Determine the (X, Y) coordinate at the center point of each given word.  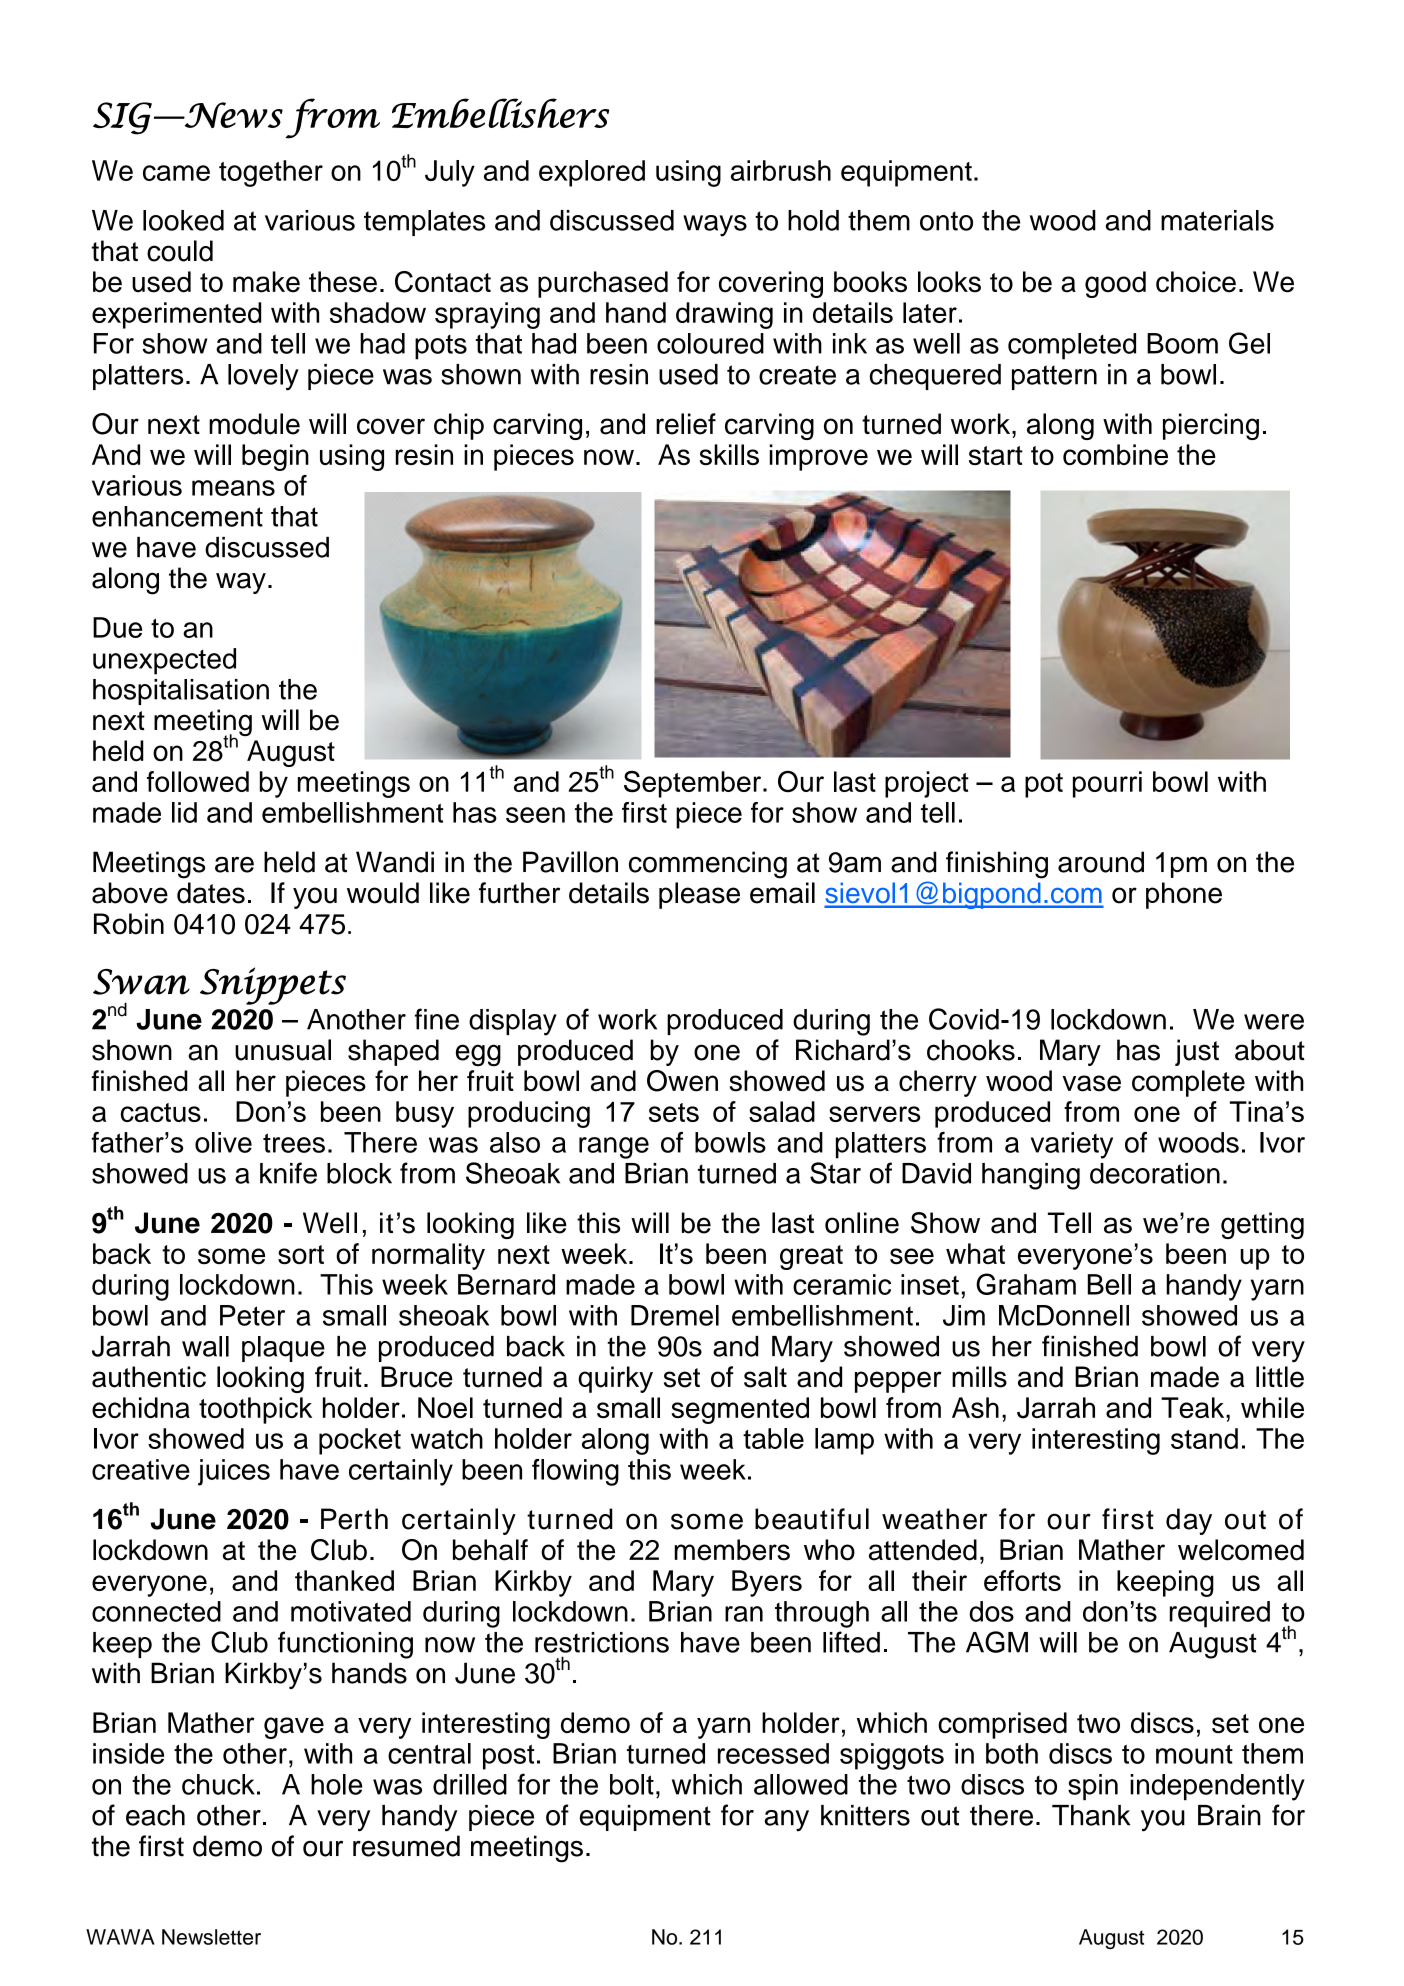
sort (301, 1254)
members (732, 1550)
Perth (354, 1519)
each (155, 1815)
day (1189, 1521)
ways (715, 226)
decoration (1155, 1173)
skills (729, 454)
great (811, 1257)
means (233, 488)
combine (1115, 454)
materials (1217, 220)
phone (1184, 895)
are (234, 865)
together (271, 173)
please (699, 895)
